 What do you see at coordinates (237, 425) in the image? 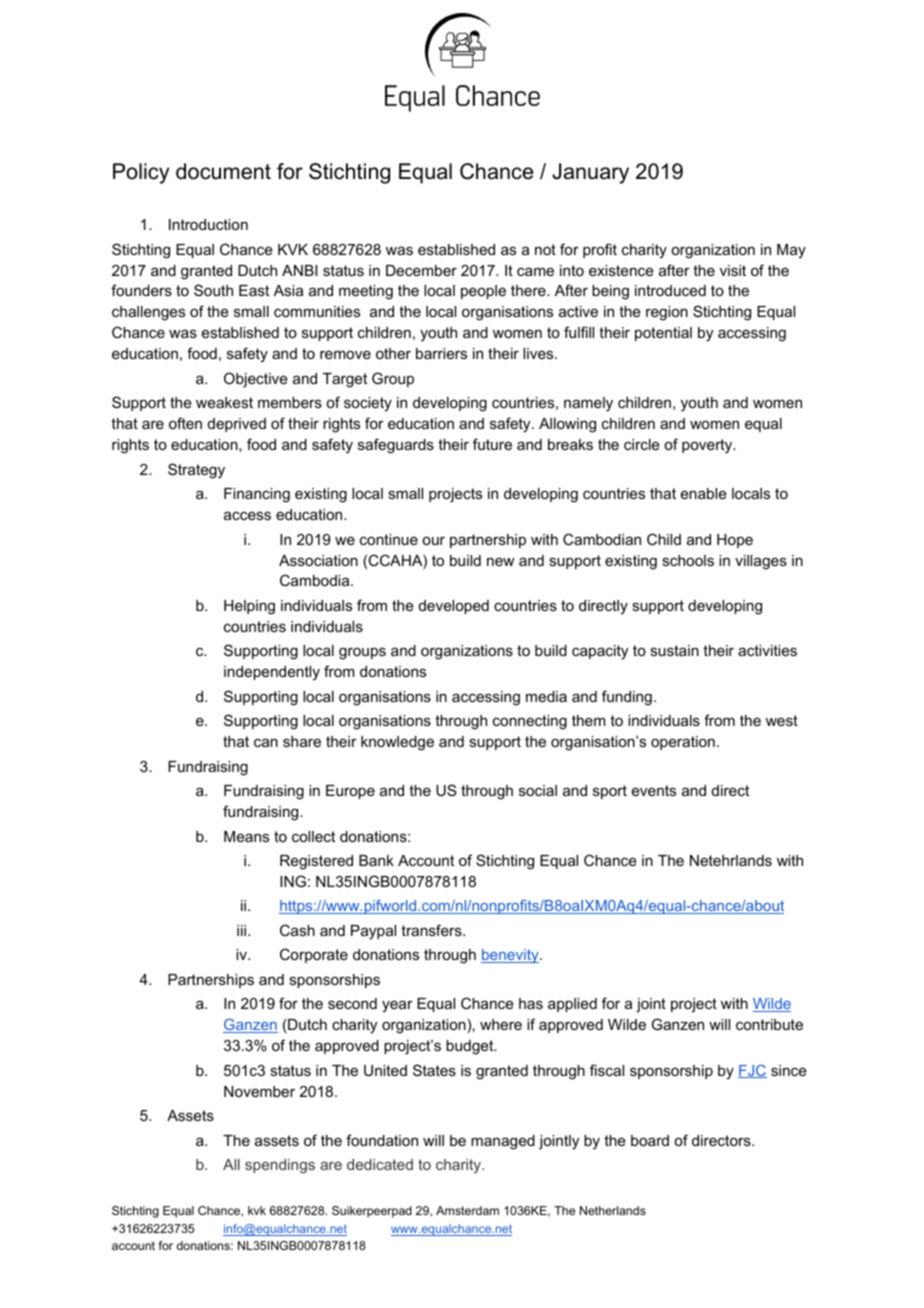
I see `deprived` at bounding box center [237, 425].
